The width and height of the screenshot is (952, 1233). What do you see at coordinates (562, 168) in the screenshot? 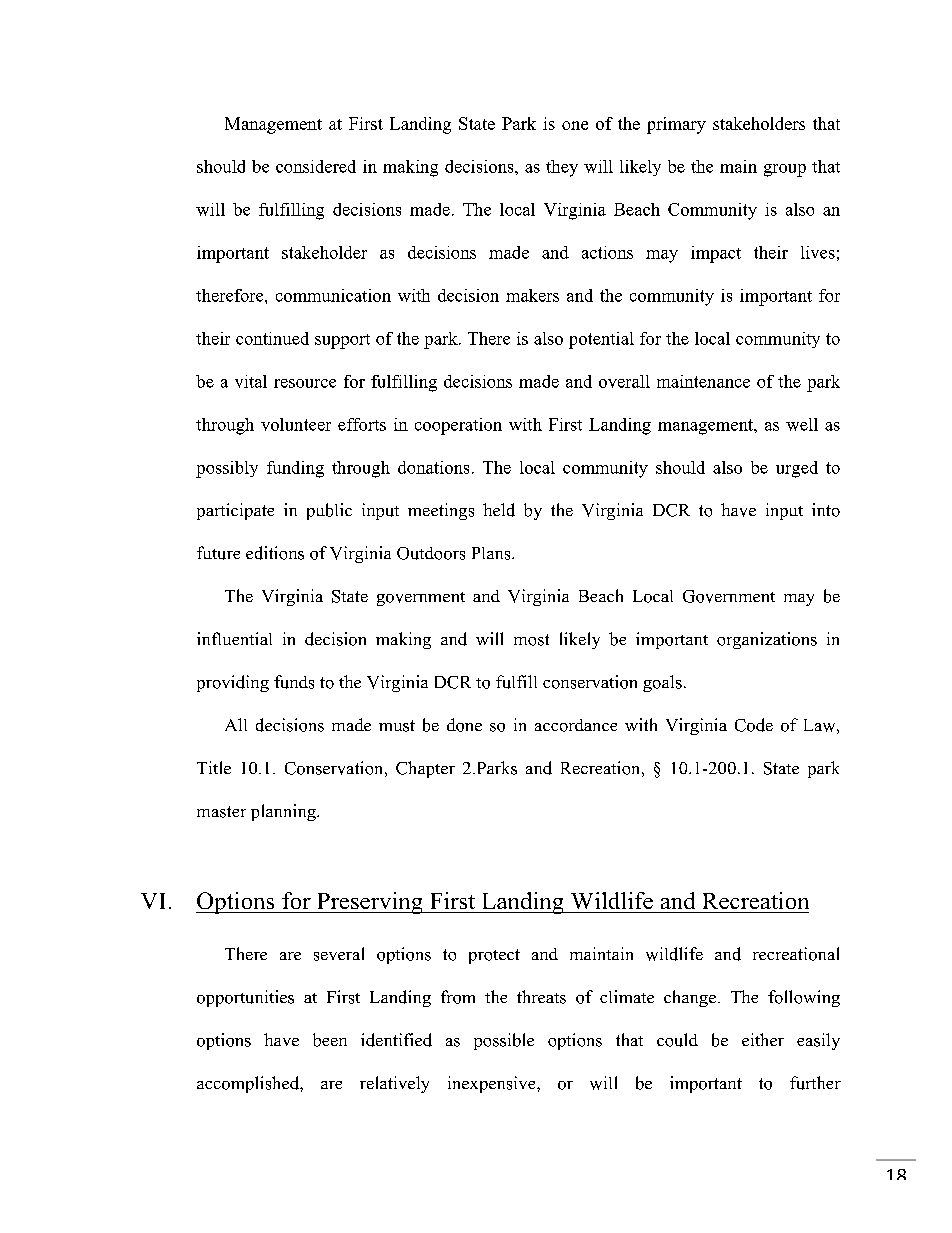
I see `they` at bounding box center [562, 168].
